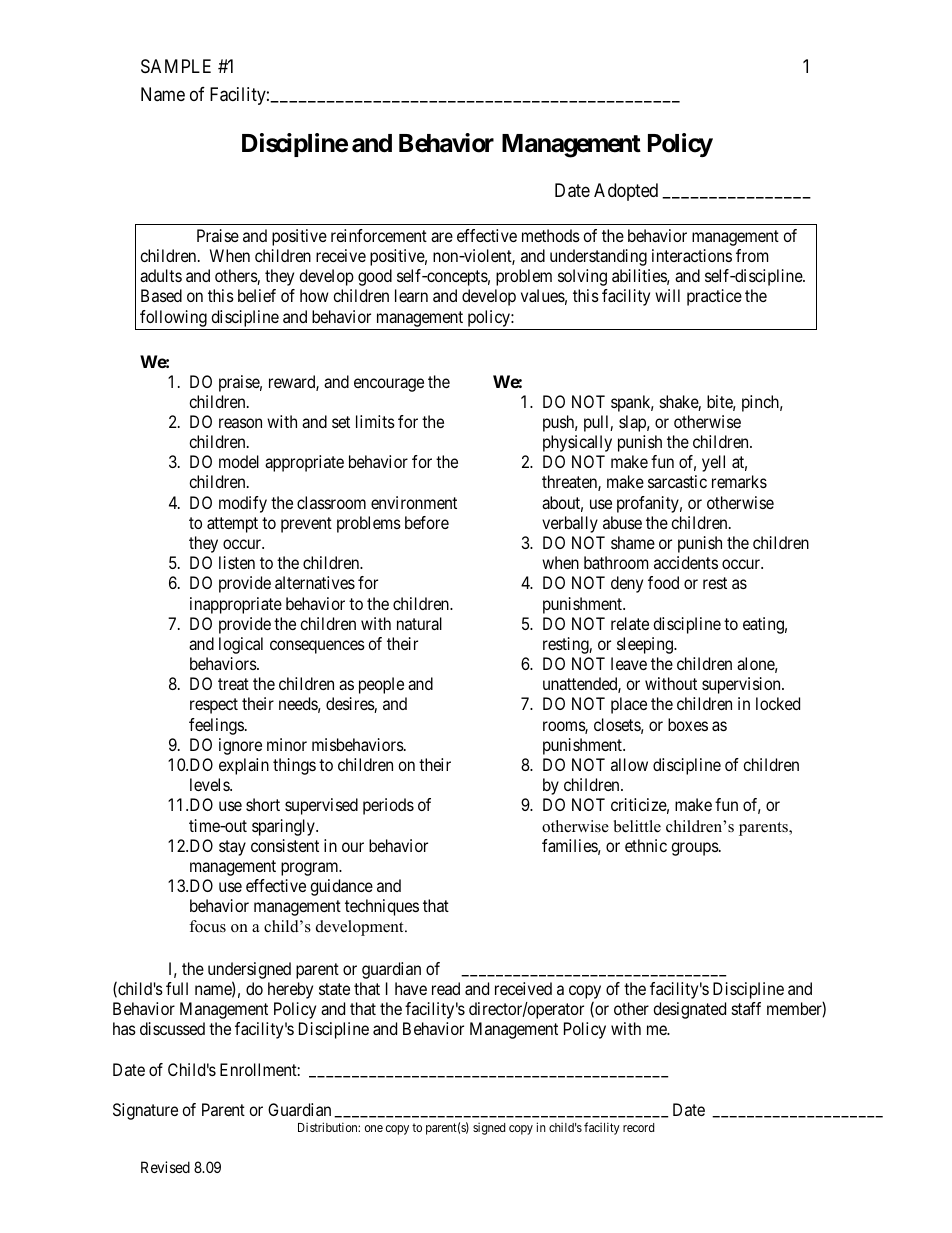  Describe the element at coordinates (663, 582) in the screenshot. I see `food` at that location.
